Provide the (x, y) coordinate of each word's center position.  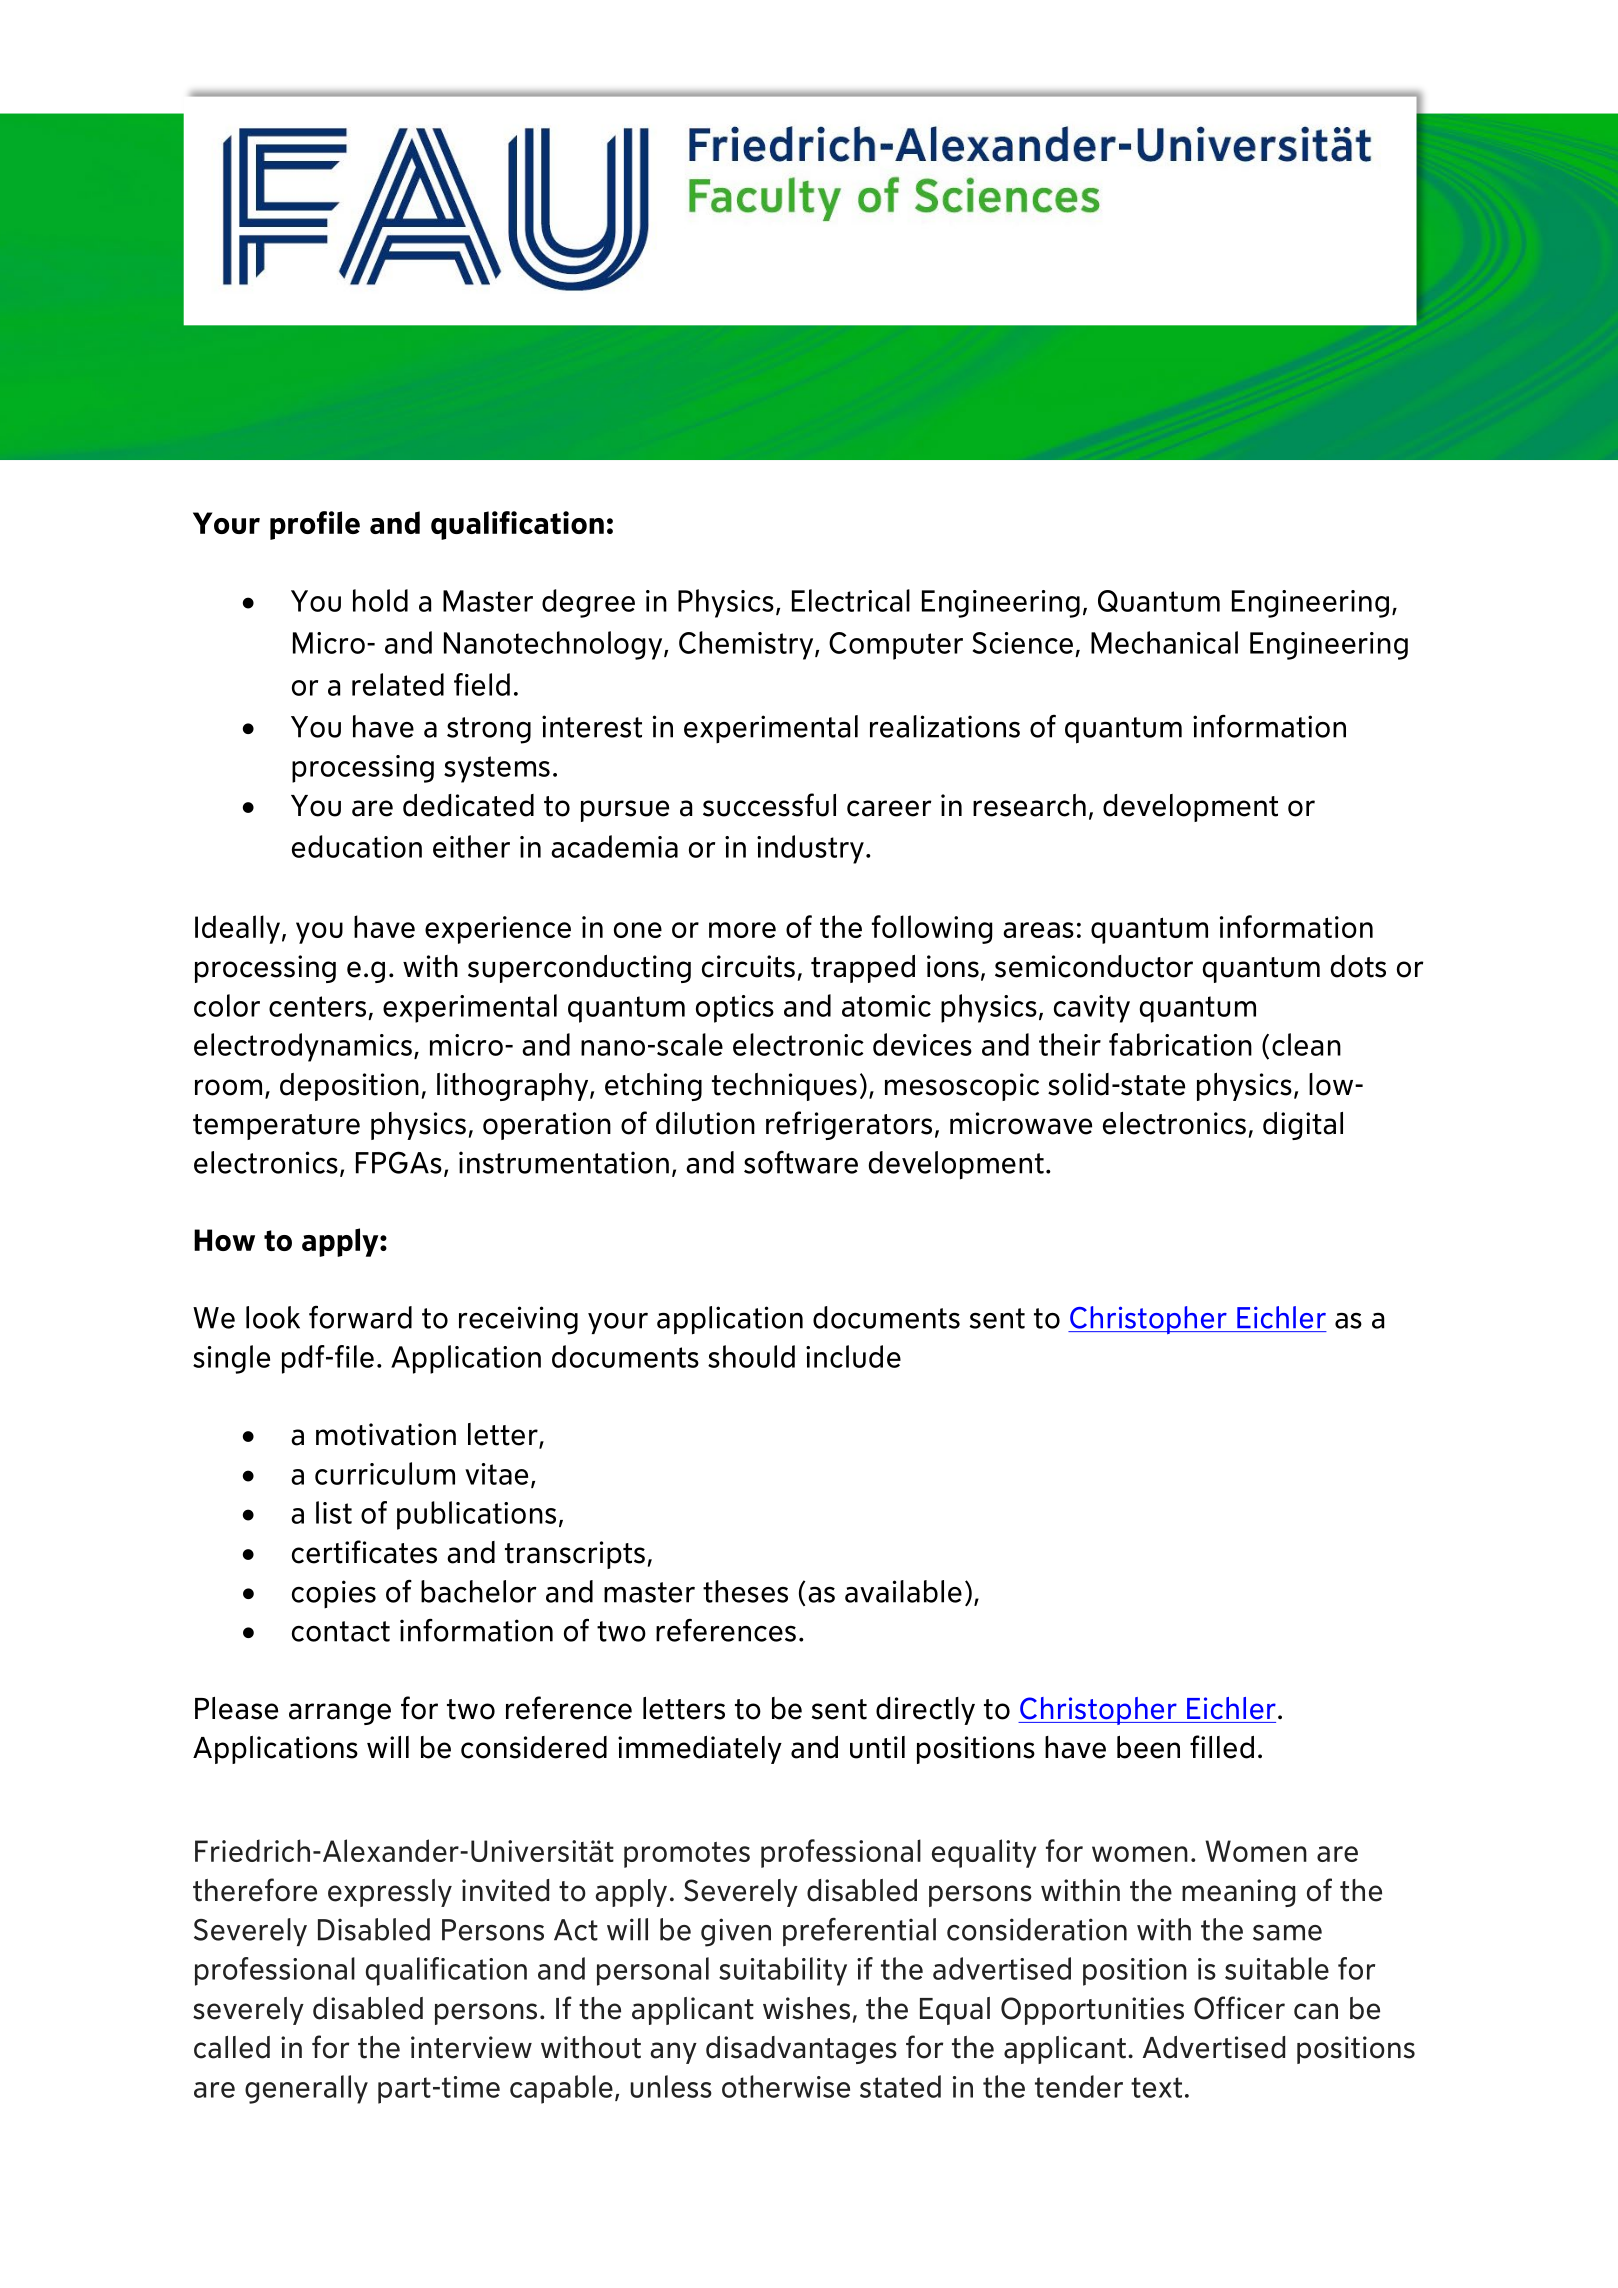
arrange (340, 1714)
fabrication (1180, 1044)
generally (306, 2089)
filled (1222, 1747)
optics (735, 1009)
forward (360, 1317)
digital (1303, 1126)
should (751, 1356)
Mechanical (1164, 642)
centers (317, 1006)
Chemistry (747, 645)
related (398, 684)
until (877, 1747)
